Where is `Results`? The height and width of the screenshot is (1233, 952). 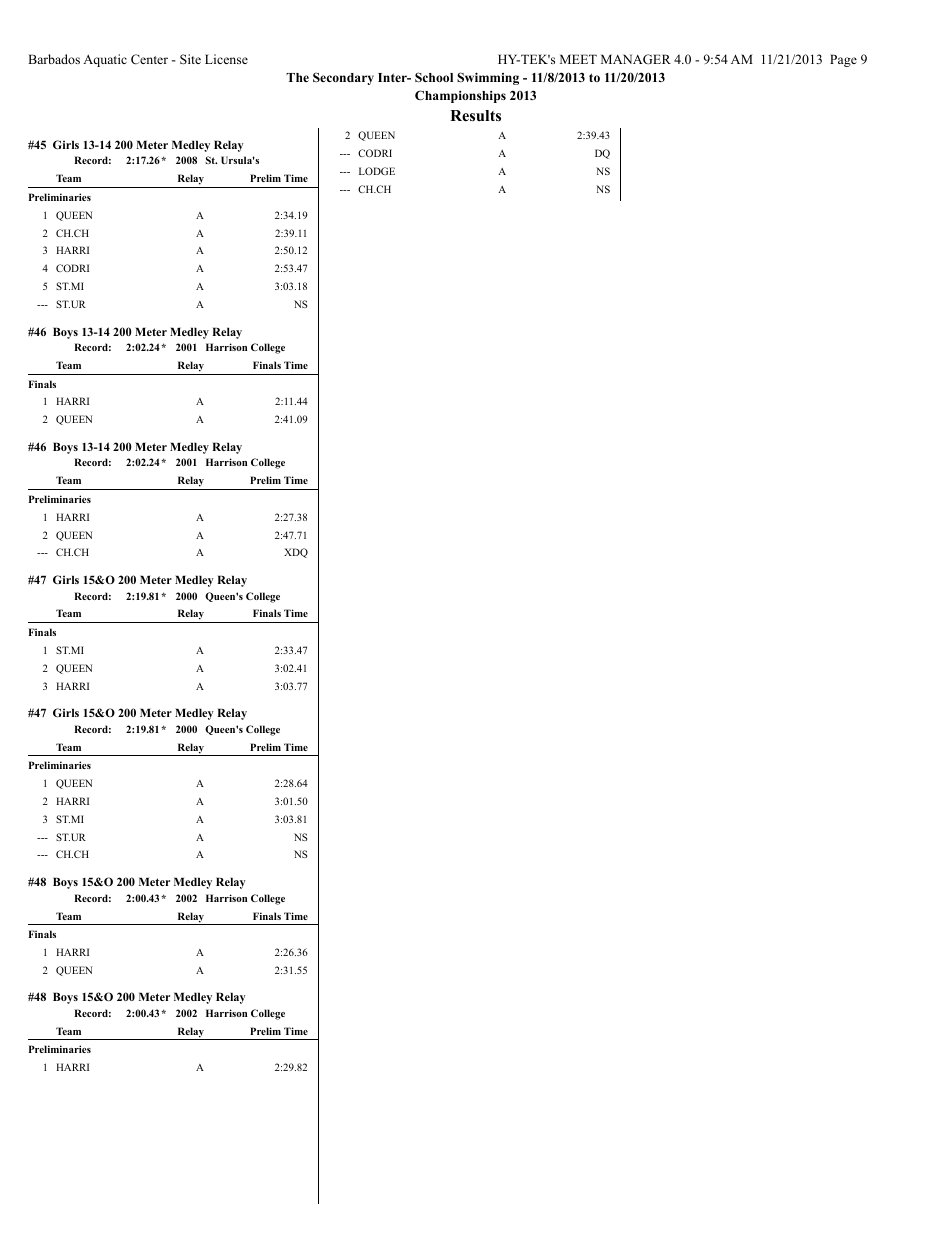
Results is located at coordinates (475, 116).
